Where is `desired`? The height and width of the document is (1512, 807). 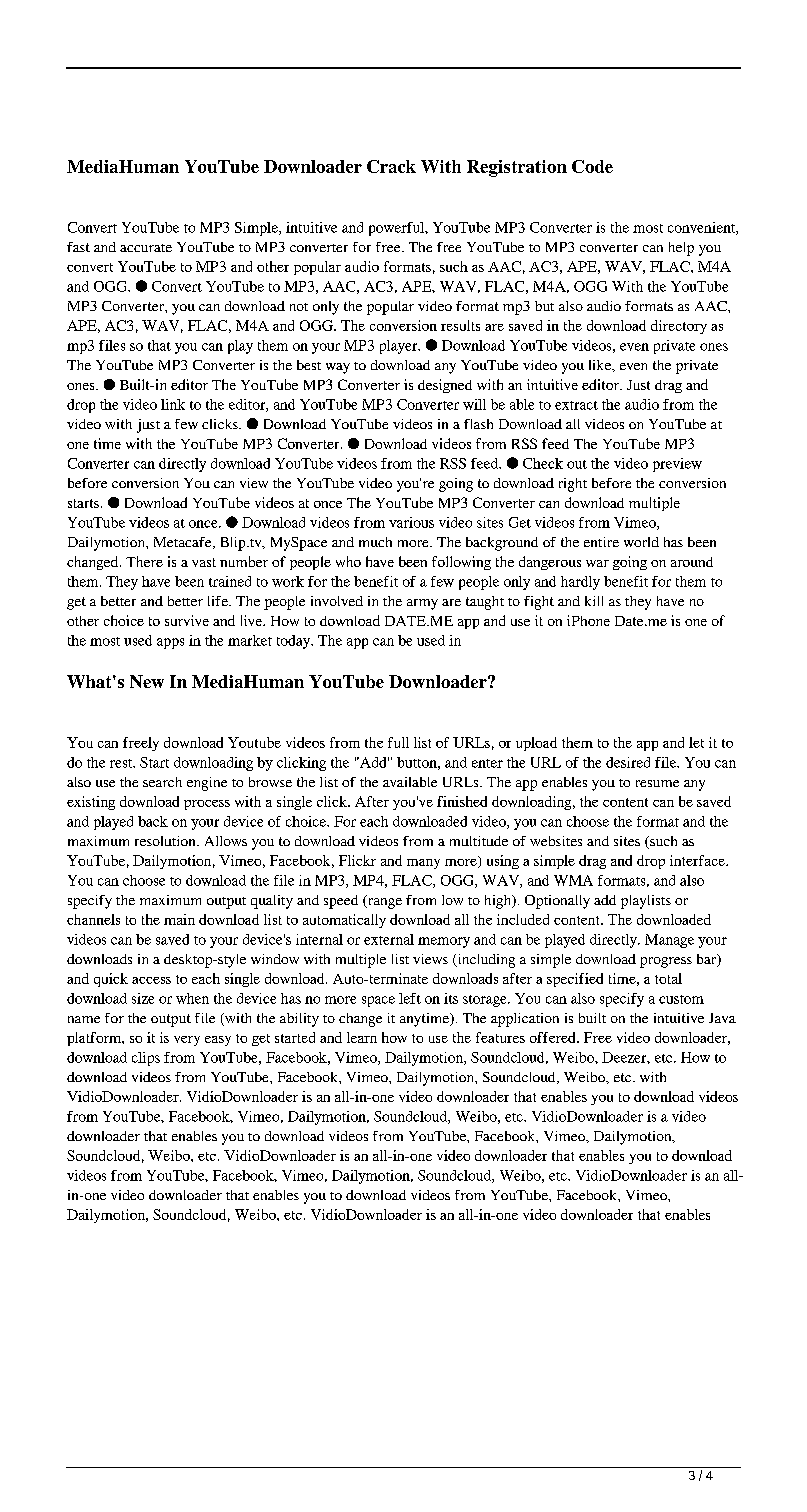 desired is located at coordinates (628, 762).
